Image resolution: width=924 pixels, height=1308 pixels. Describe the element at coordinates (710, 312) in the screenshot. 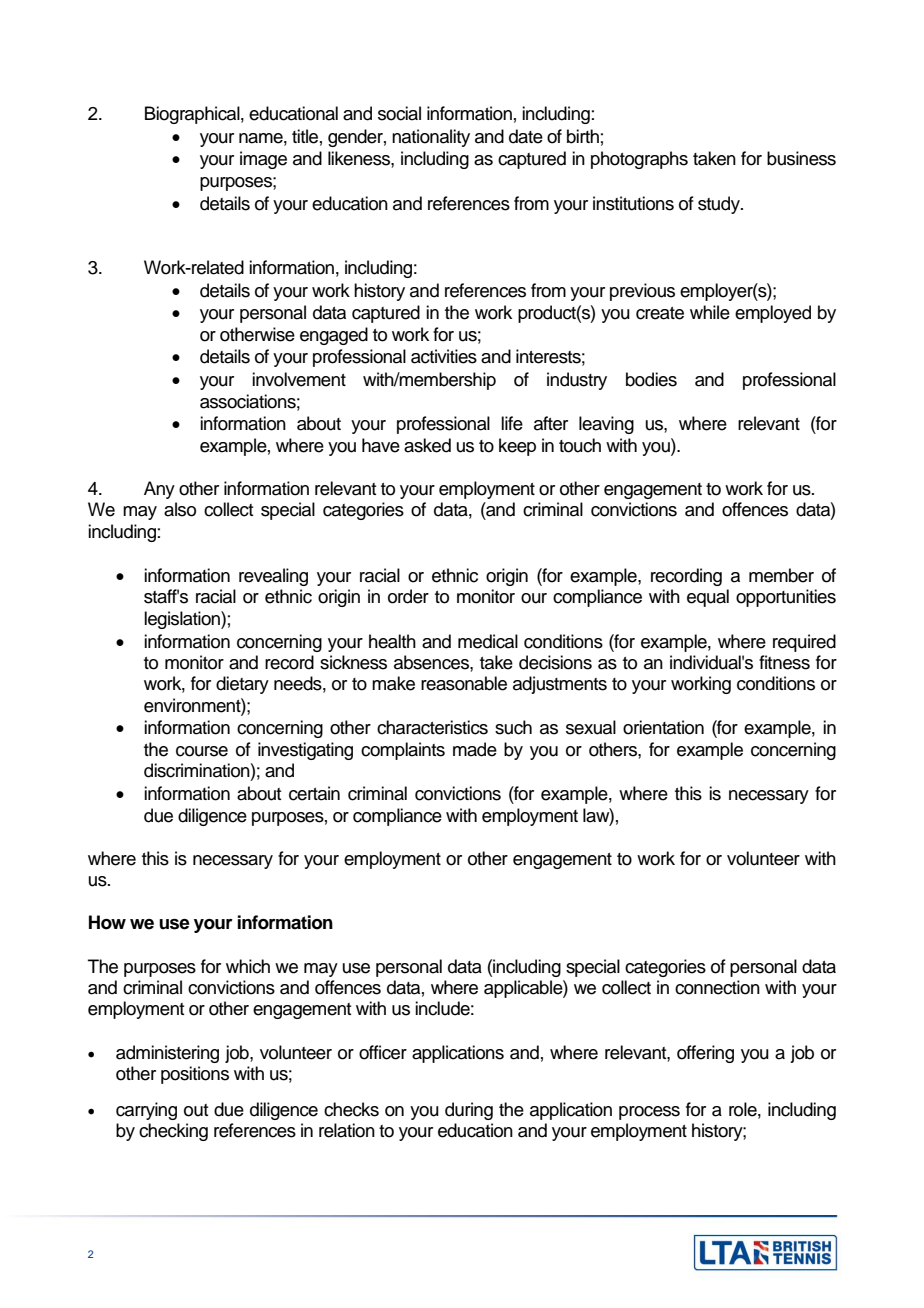

I see `while` at that location.
